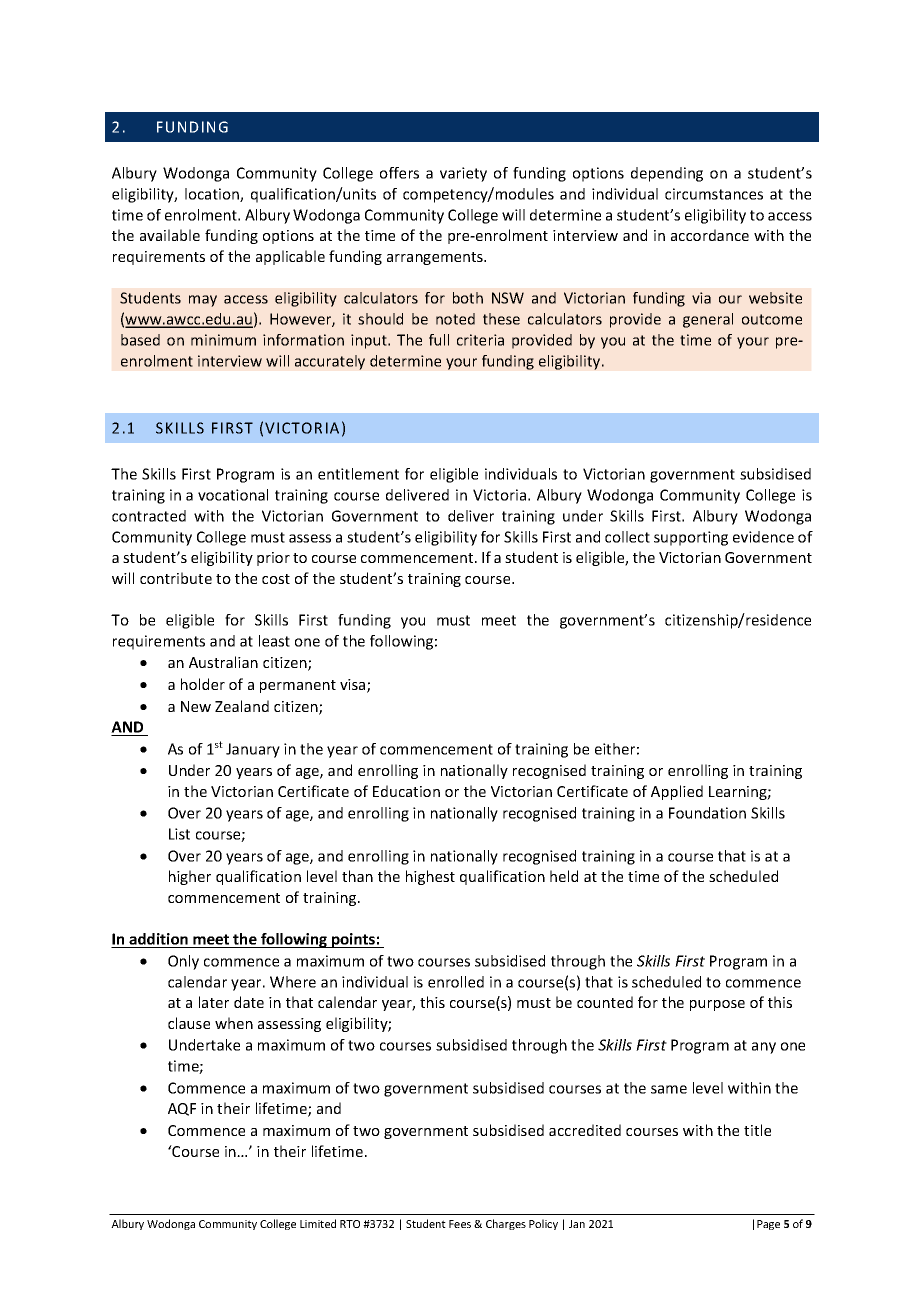 This screenshot has width=924, height=1307. What do you see at coordinates (439, 340) in the screenshot?
I see `full` at bounding box center [439, 340].
